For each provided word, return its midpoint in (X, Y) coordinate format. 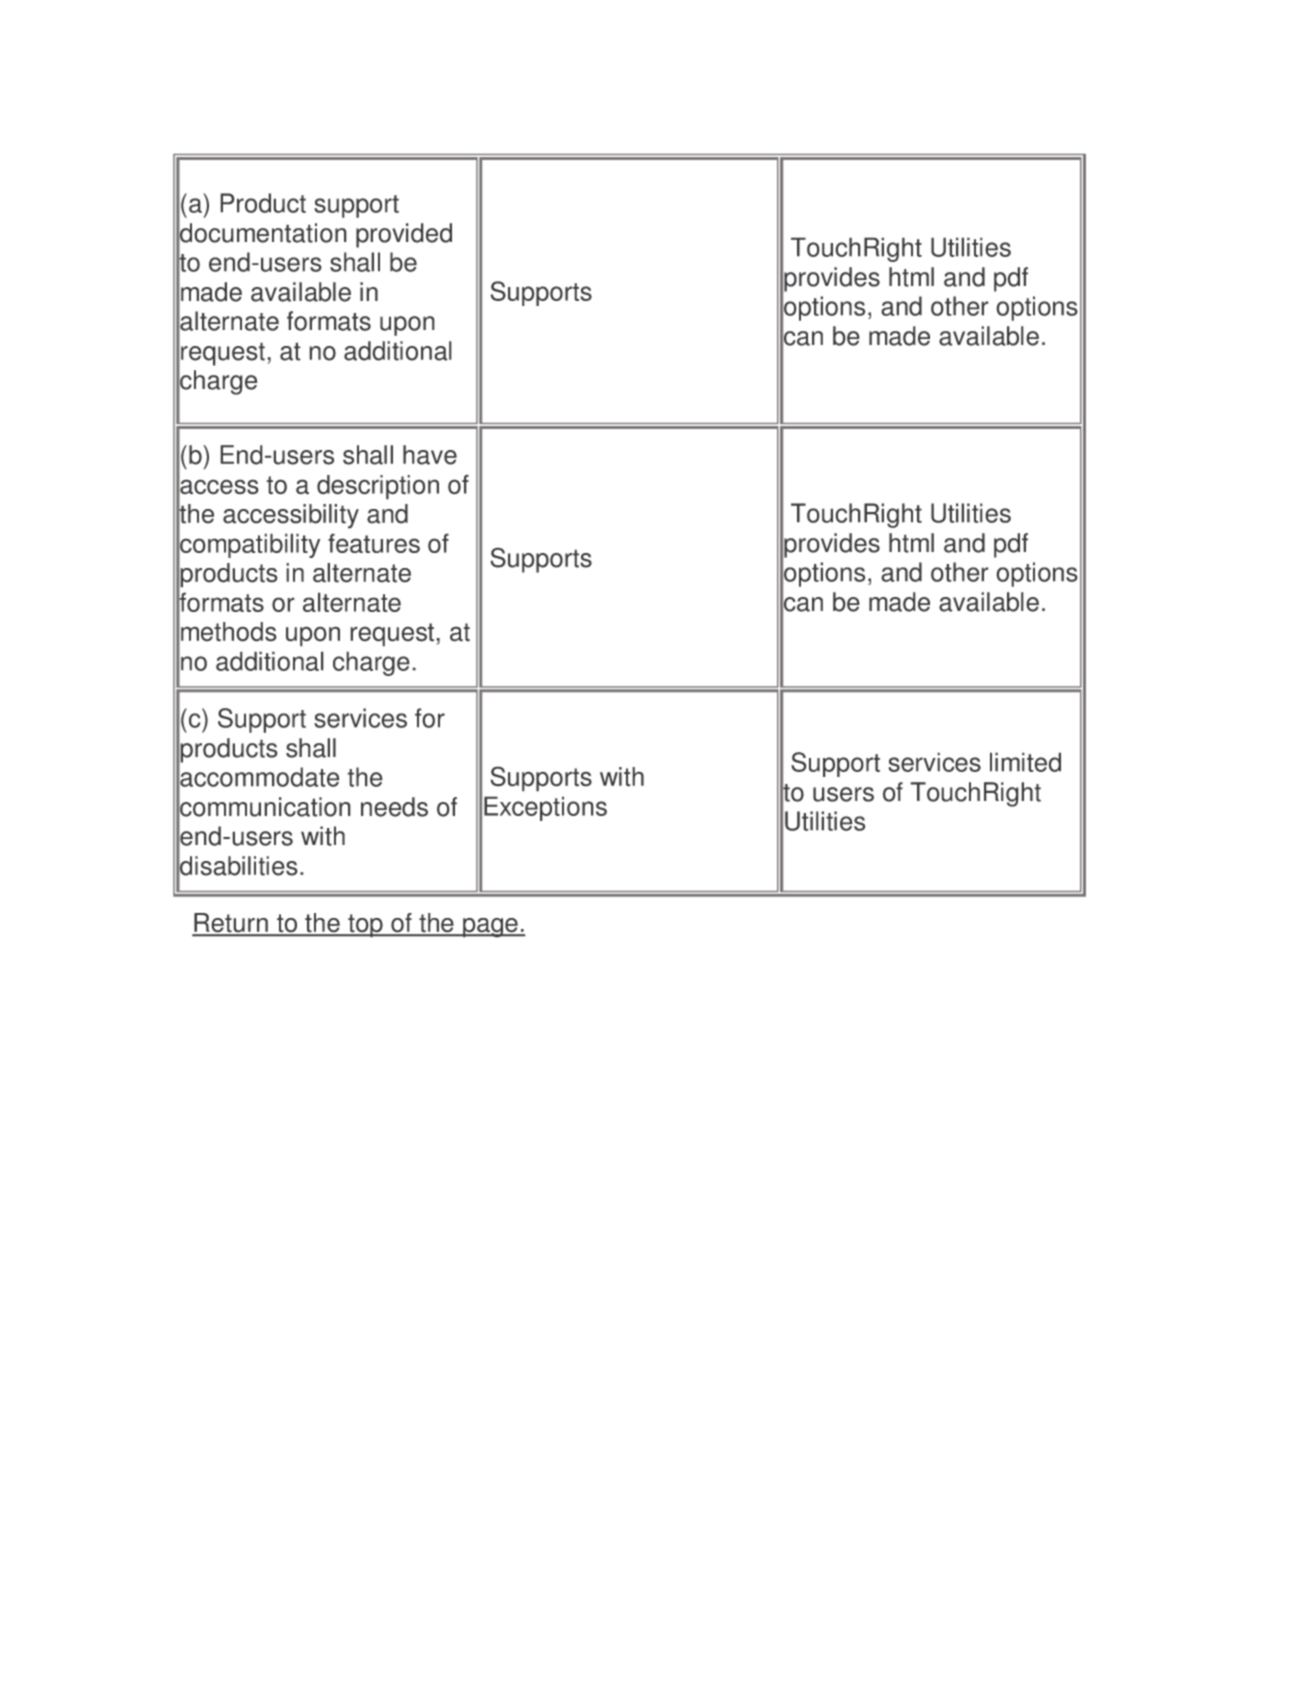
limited (1025, 762)
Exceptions (545, 808)
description (378, 487)
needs (394, 807)
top (365, 926)
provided (404, 235)
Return (231, 924)
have (430, 455)
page (490, 928)
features (374, 543)
